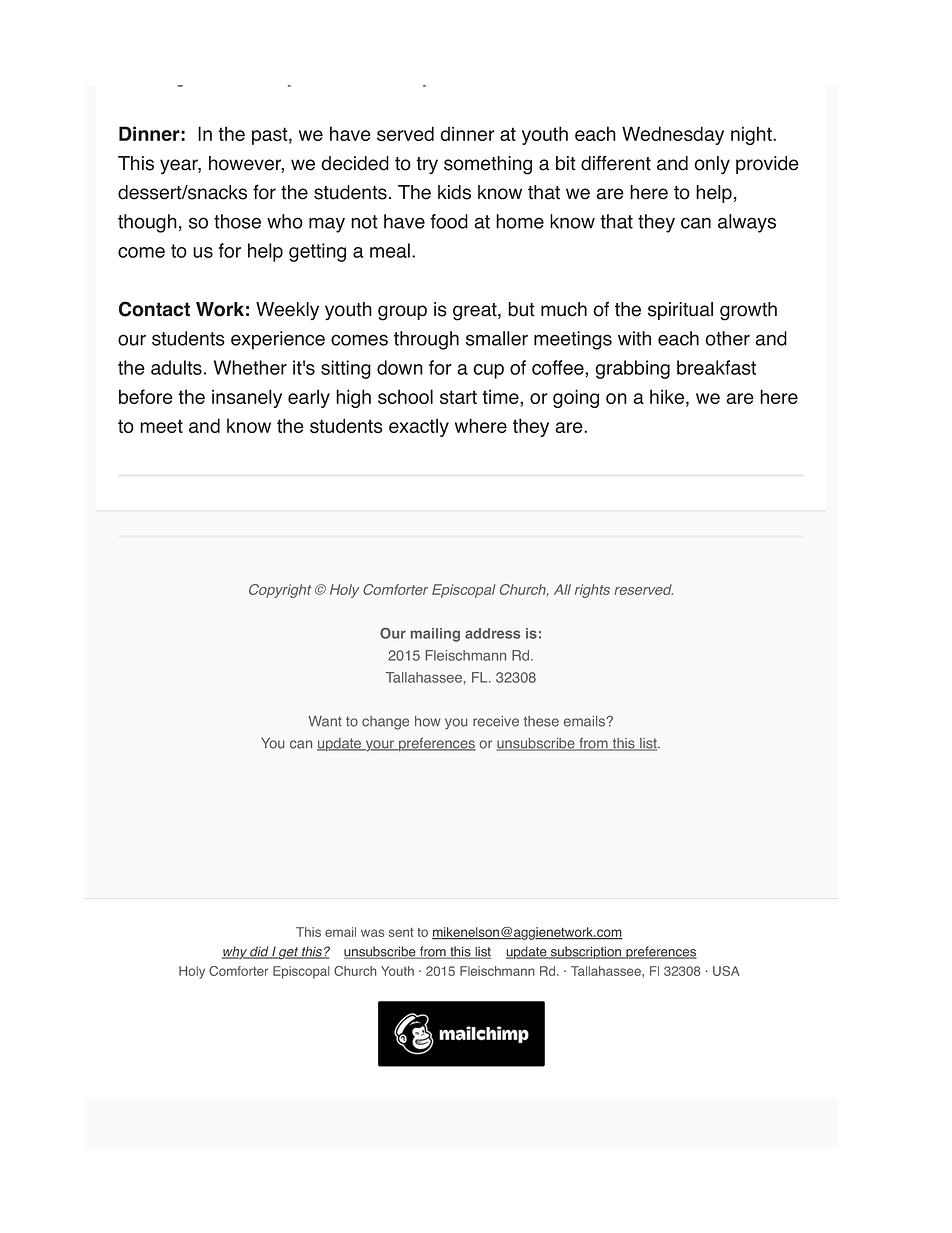 The height and width of the document is (1233, 952). I want to click on start, so click(458, 397).
